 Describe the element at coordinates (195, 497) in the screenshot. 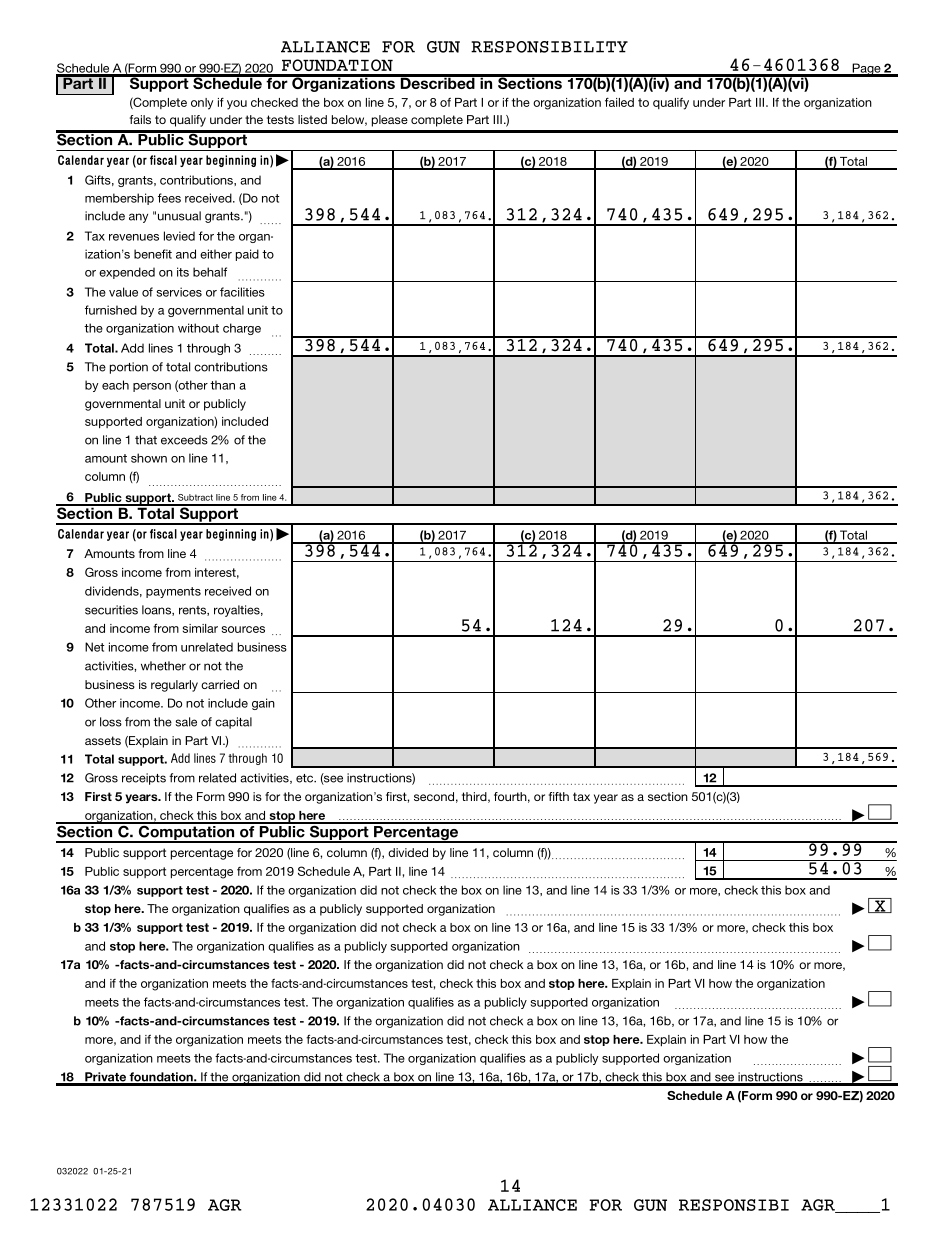

I see `Subtract` at that location.
